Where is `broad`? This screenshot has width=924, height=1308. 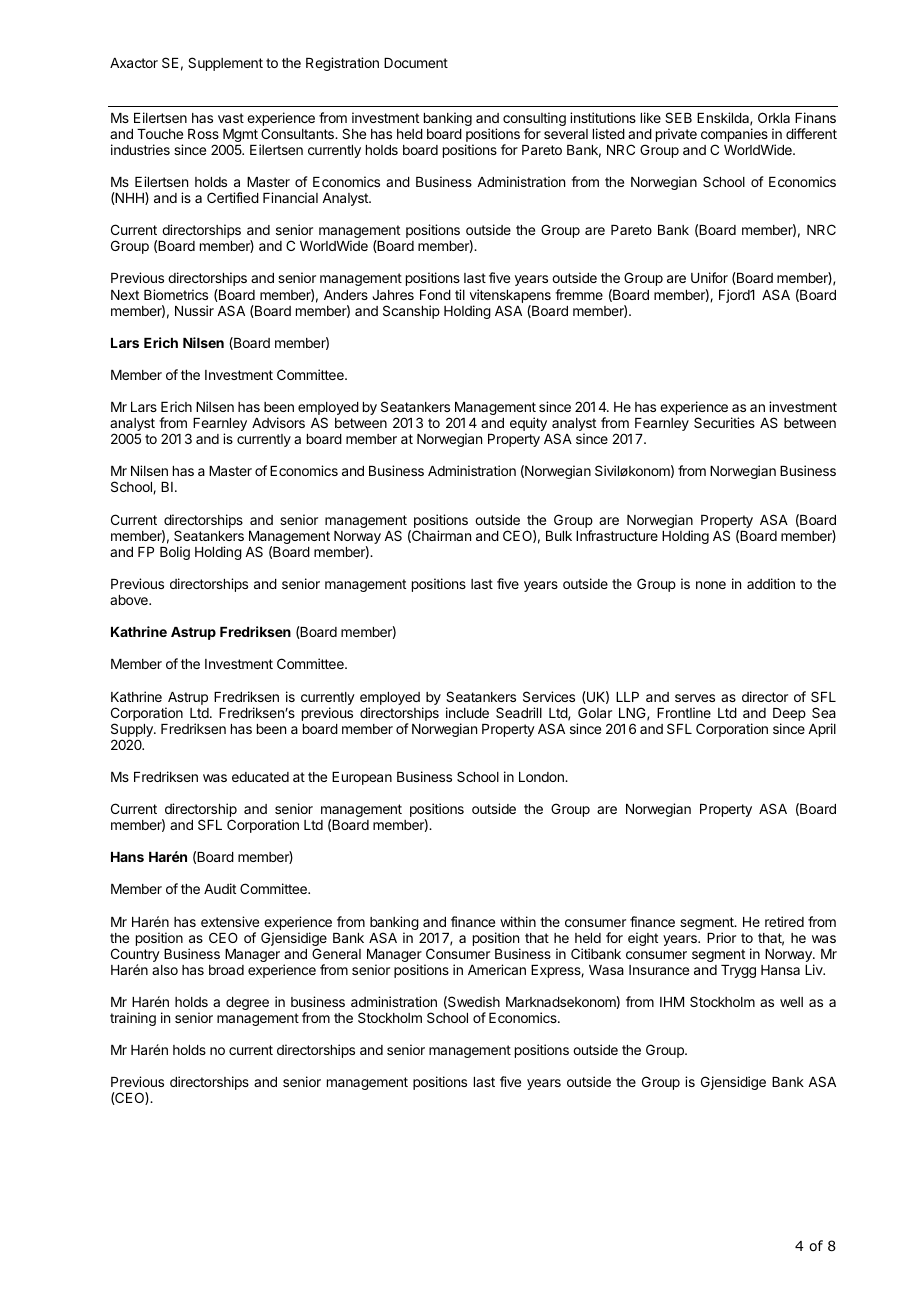 broad is located at coordinates (226, 970).
